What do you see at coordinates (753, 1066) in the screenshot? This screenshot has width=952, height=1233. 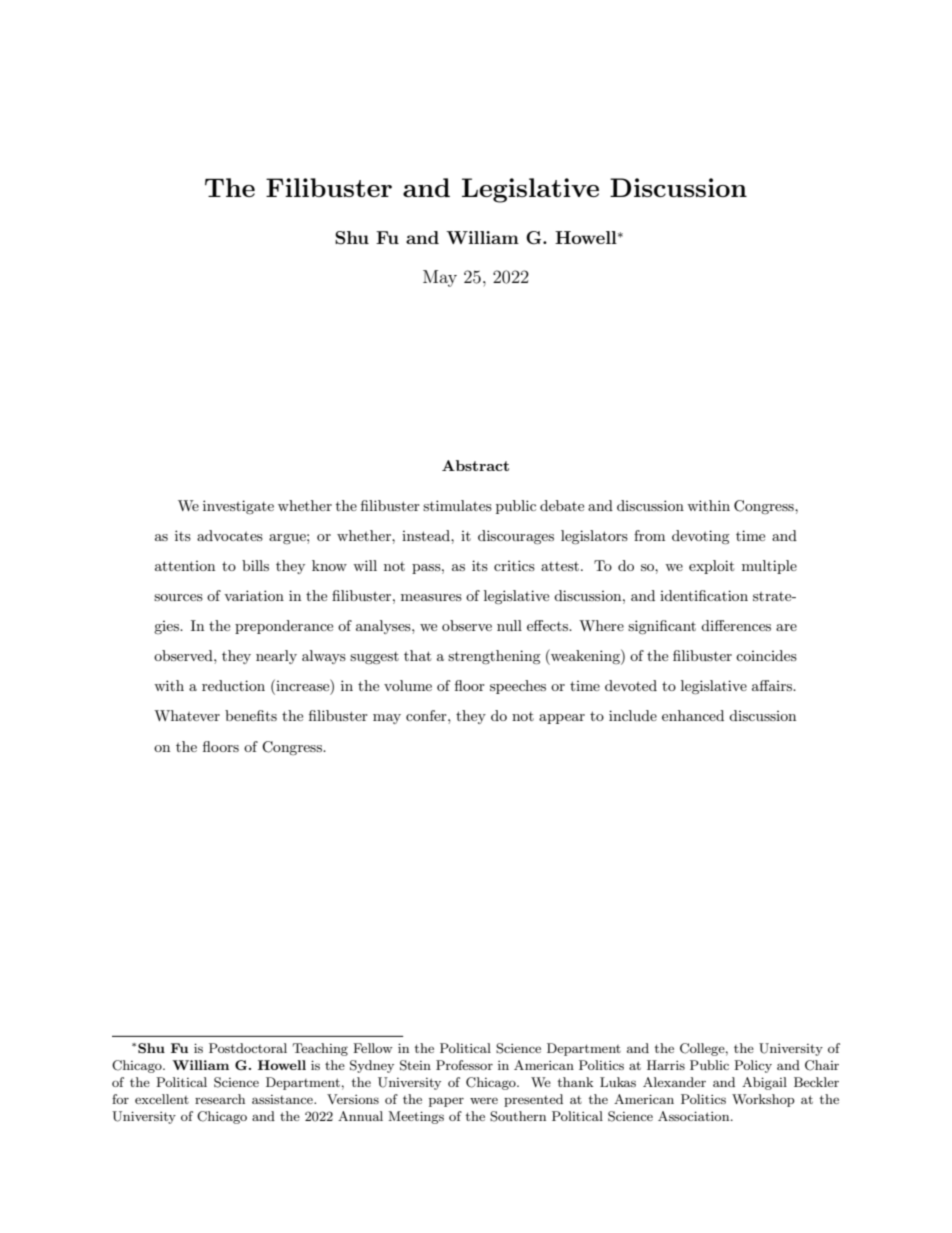 I see `Policy` at bounding box center [753, 1066].
